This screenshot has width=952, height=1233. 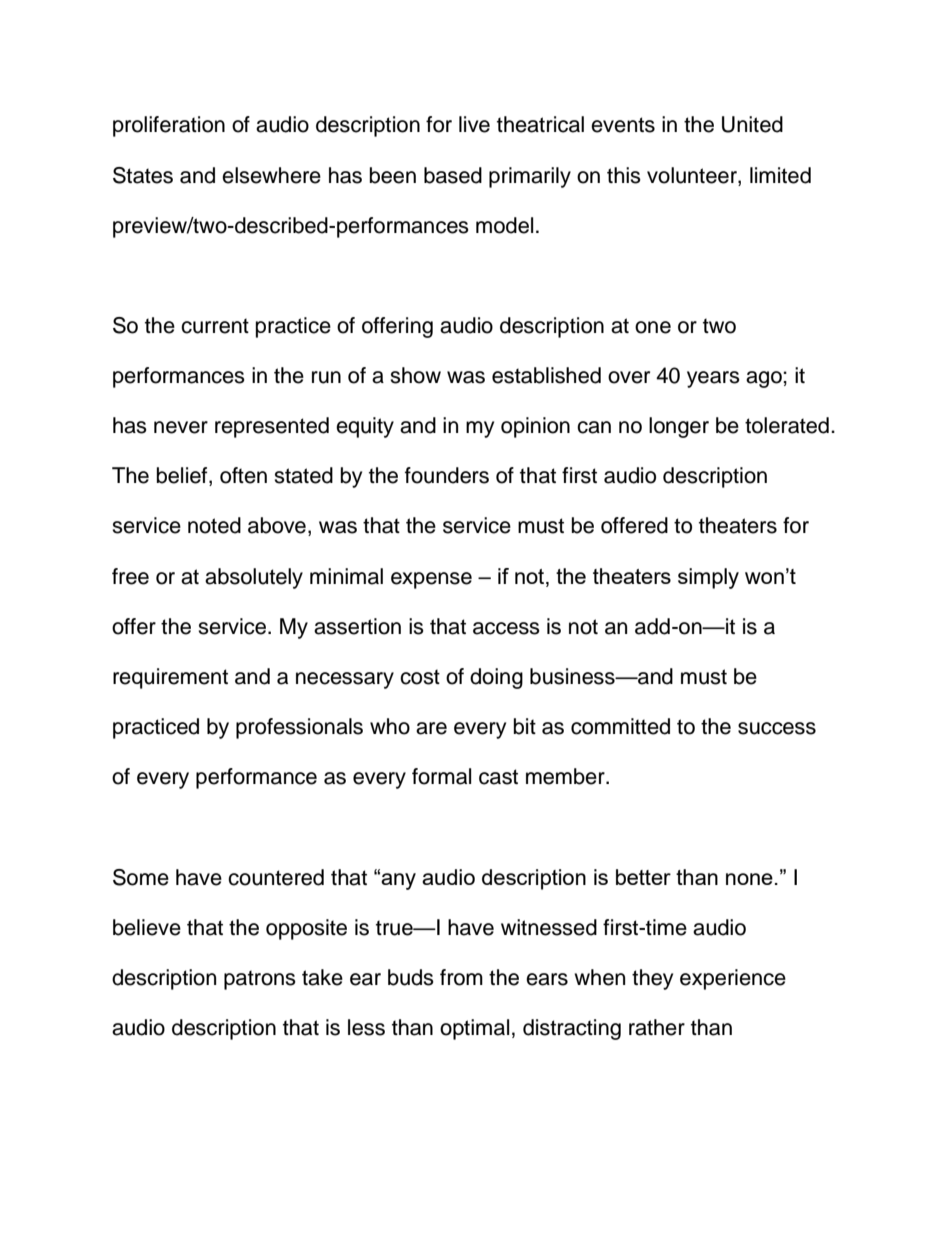 What do you see at coordinates (679, 427) in the screenshot?
I see `longer` at bounding box center [679, 427].
